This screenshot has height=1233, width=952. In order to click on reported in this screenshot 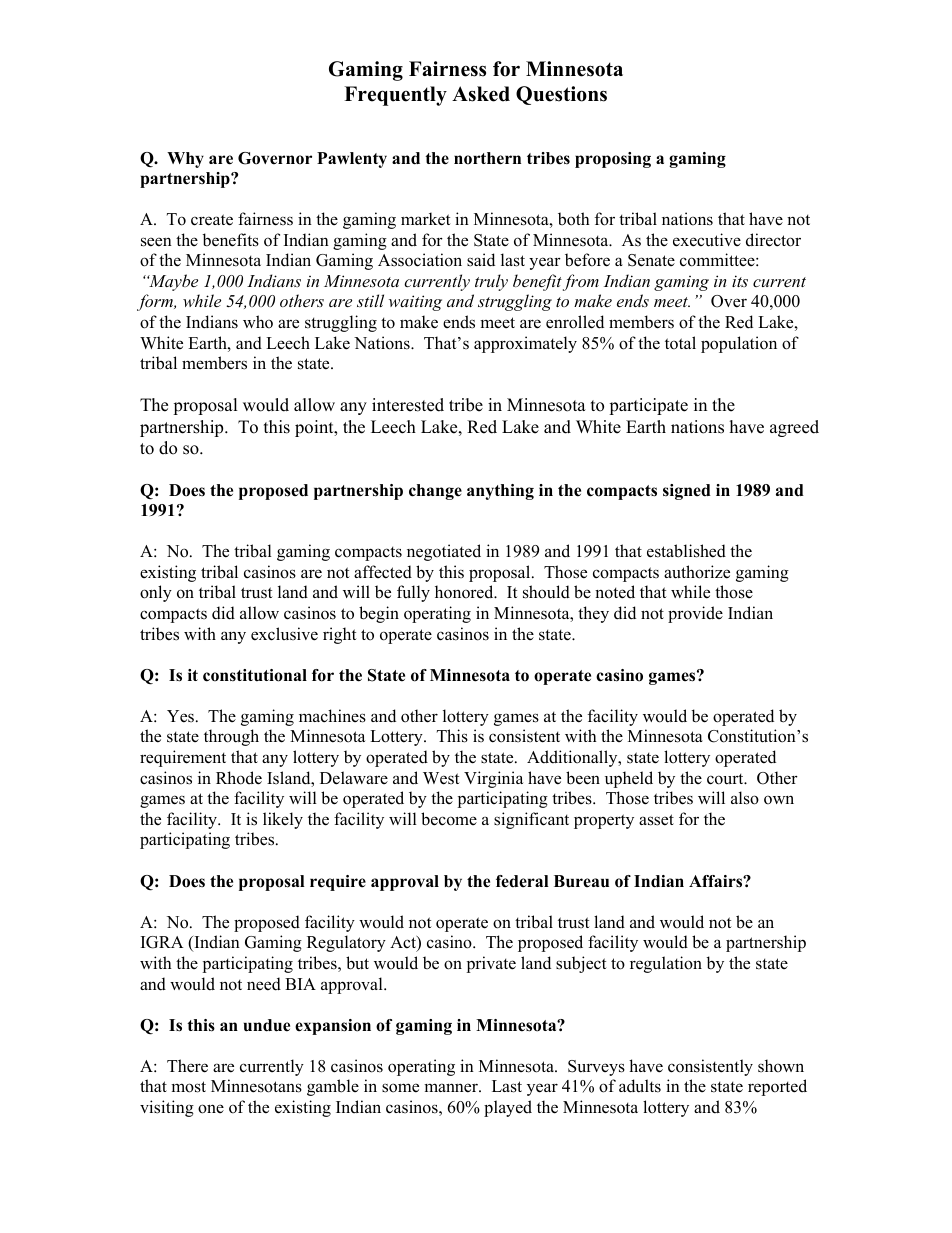, I will do `click(777, 1087)`.
